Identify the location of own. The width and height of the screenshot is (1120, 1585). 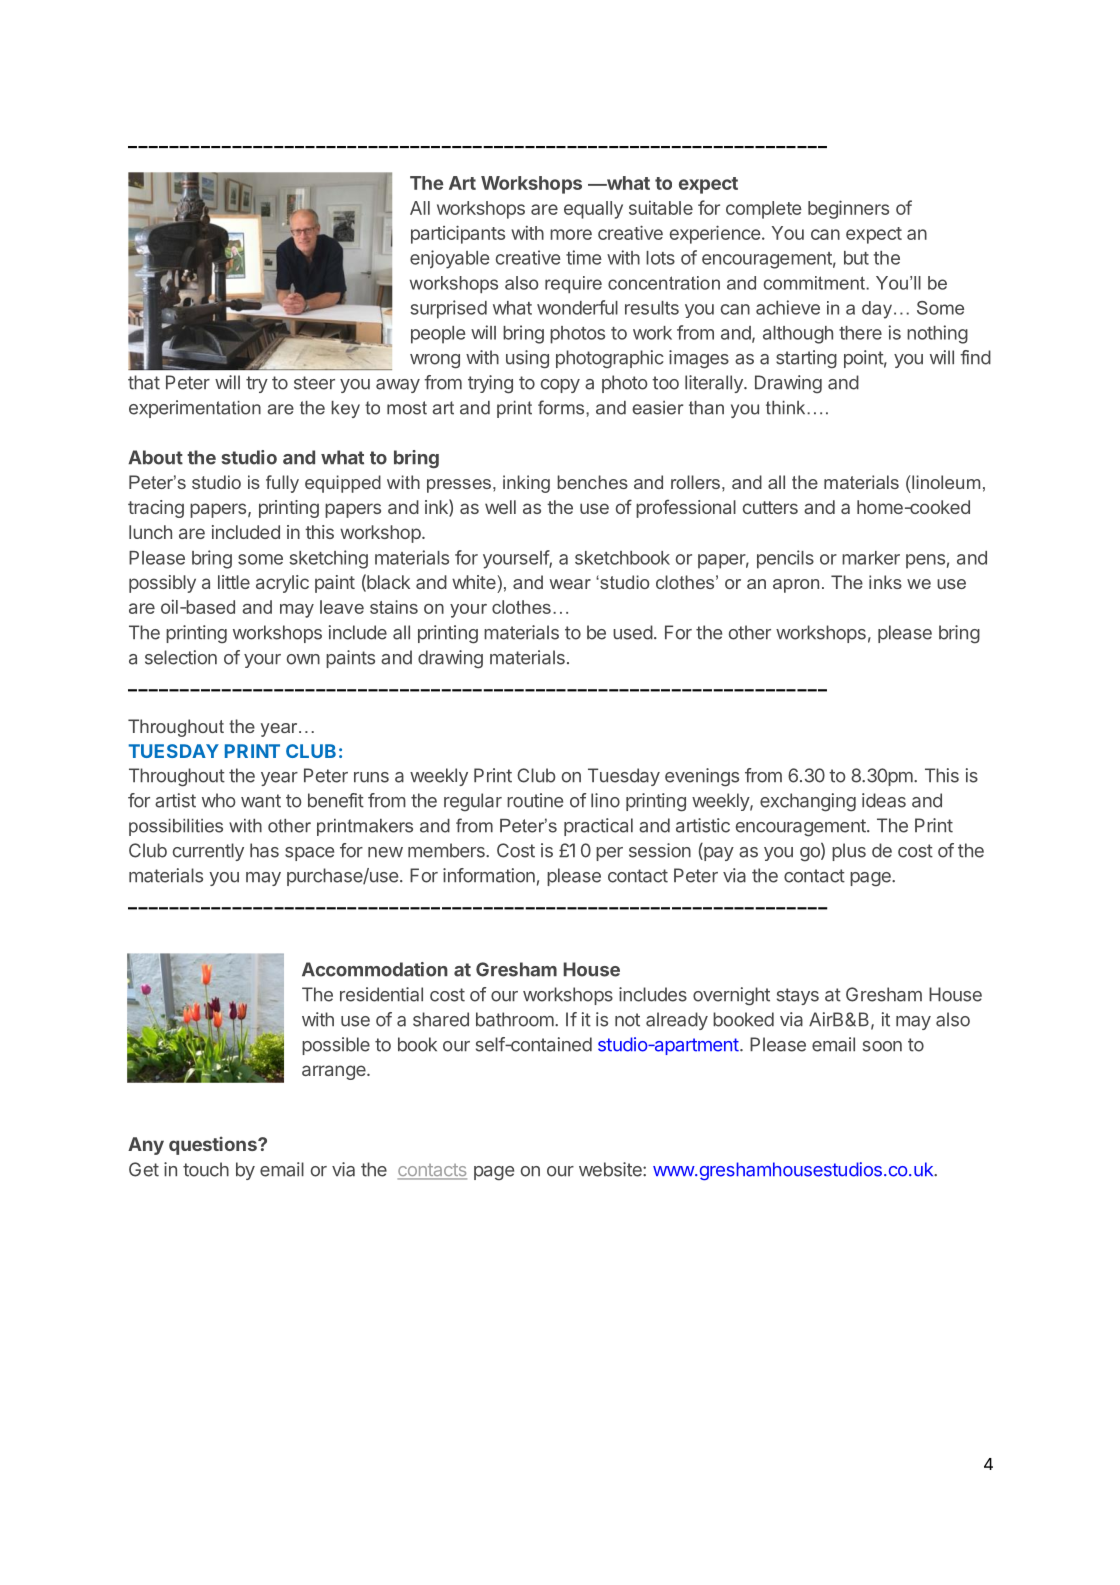
(303, 659).
